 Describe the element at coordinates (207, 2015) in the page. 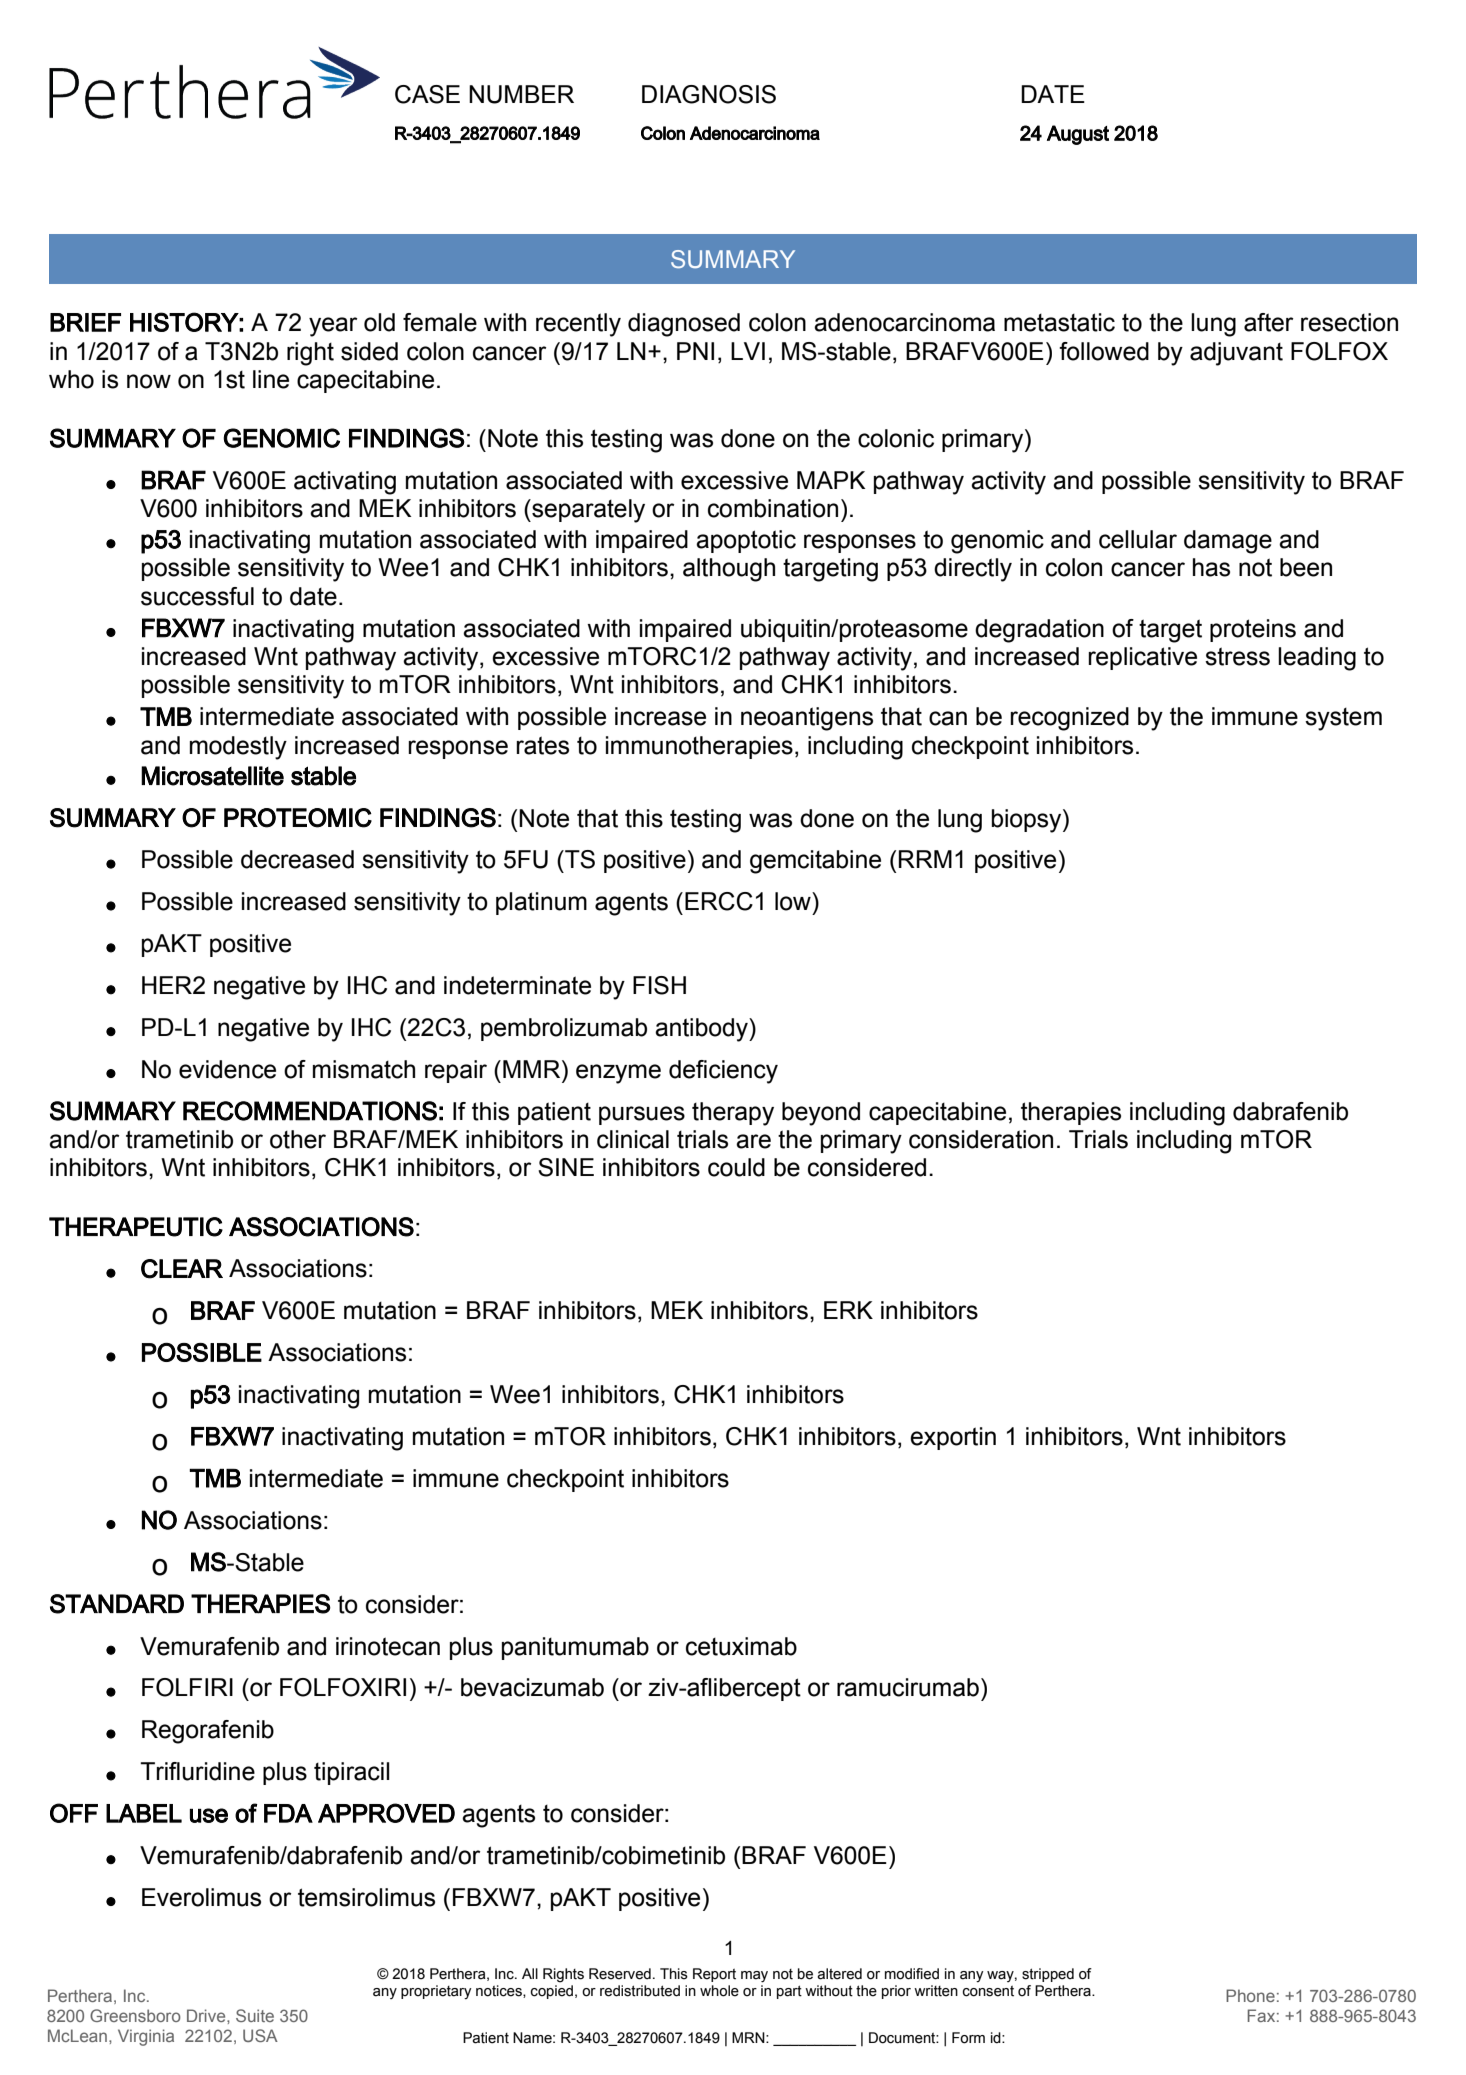

I see `Drive` at that location.
